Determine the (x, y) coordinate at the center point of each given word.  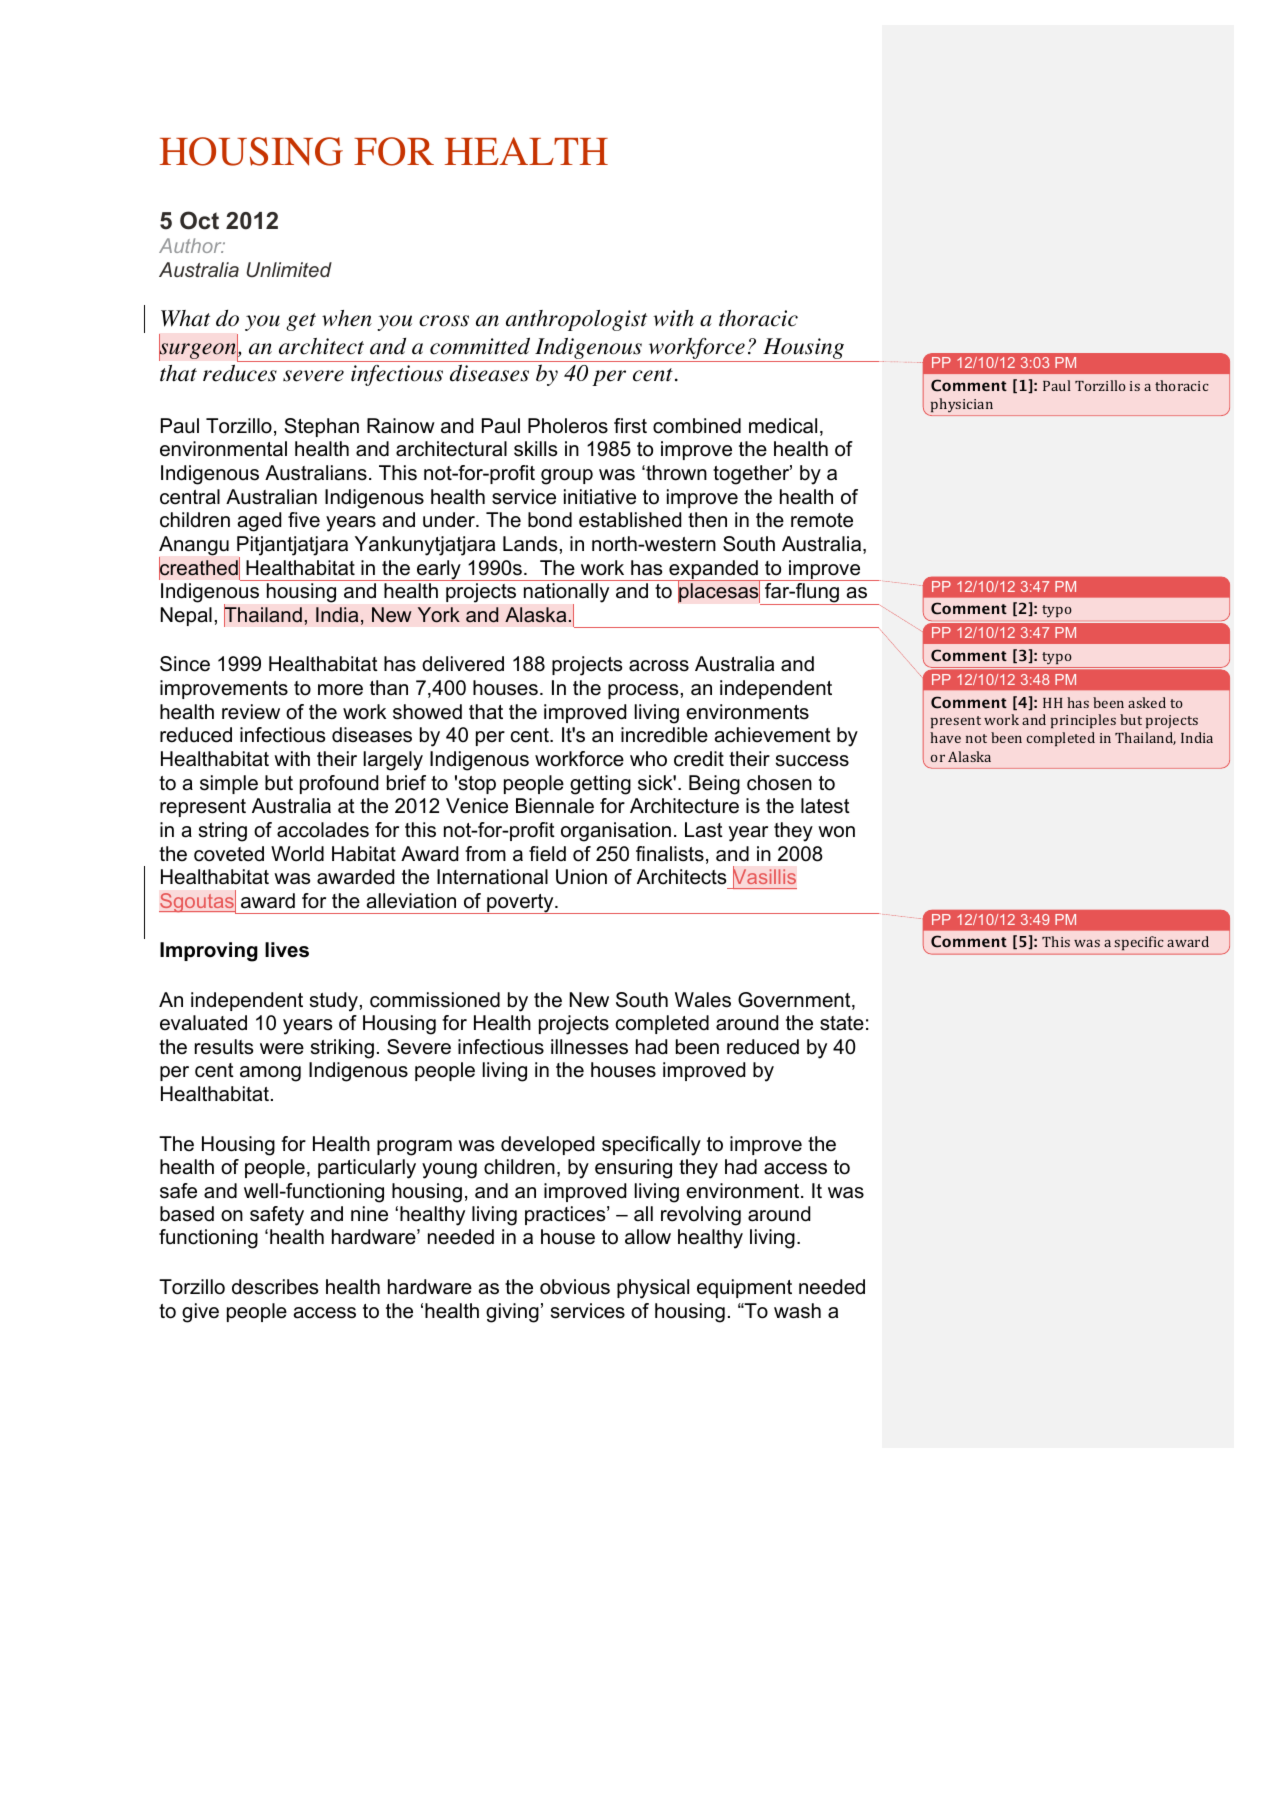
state (842, 1023)
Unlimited (289, 269)
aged (259, 522)
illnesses (589, 1047)
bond (550, 520)
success (812, 761)
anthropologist (576, 320)
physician (962, 405)
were (282, 1049)
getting (600, 785)
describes (275, 1287)
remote (822, 520)
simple (229, 784)
